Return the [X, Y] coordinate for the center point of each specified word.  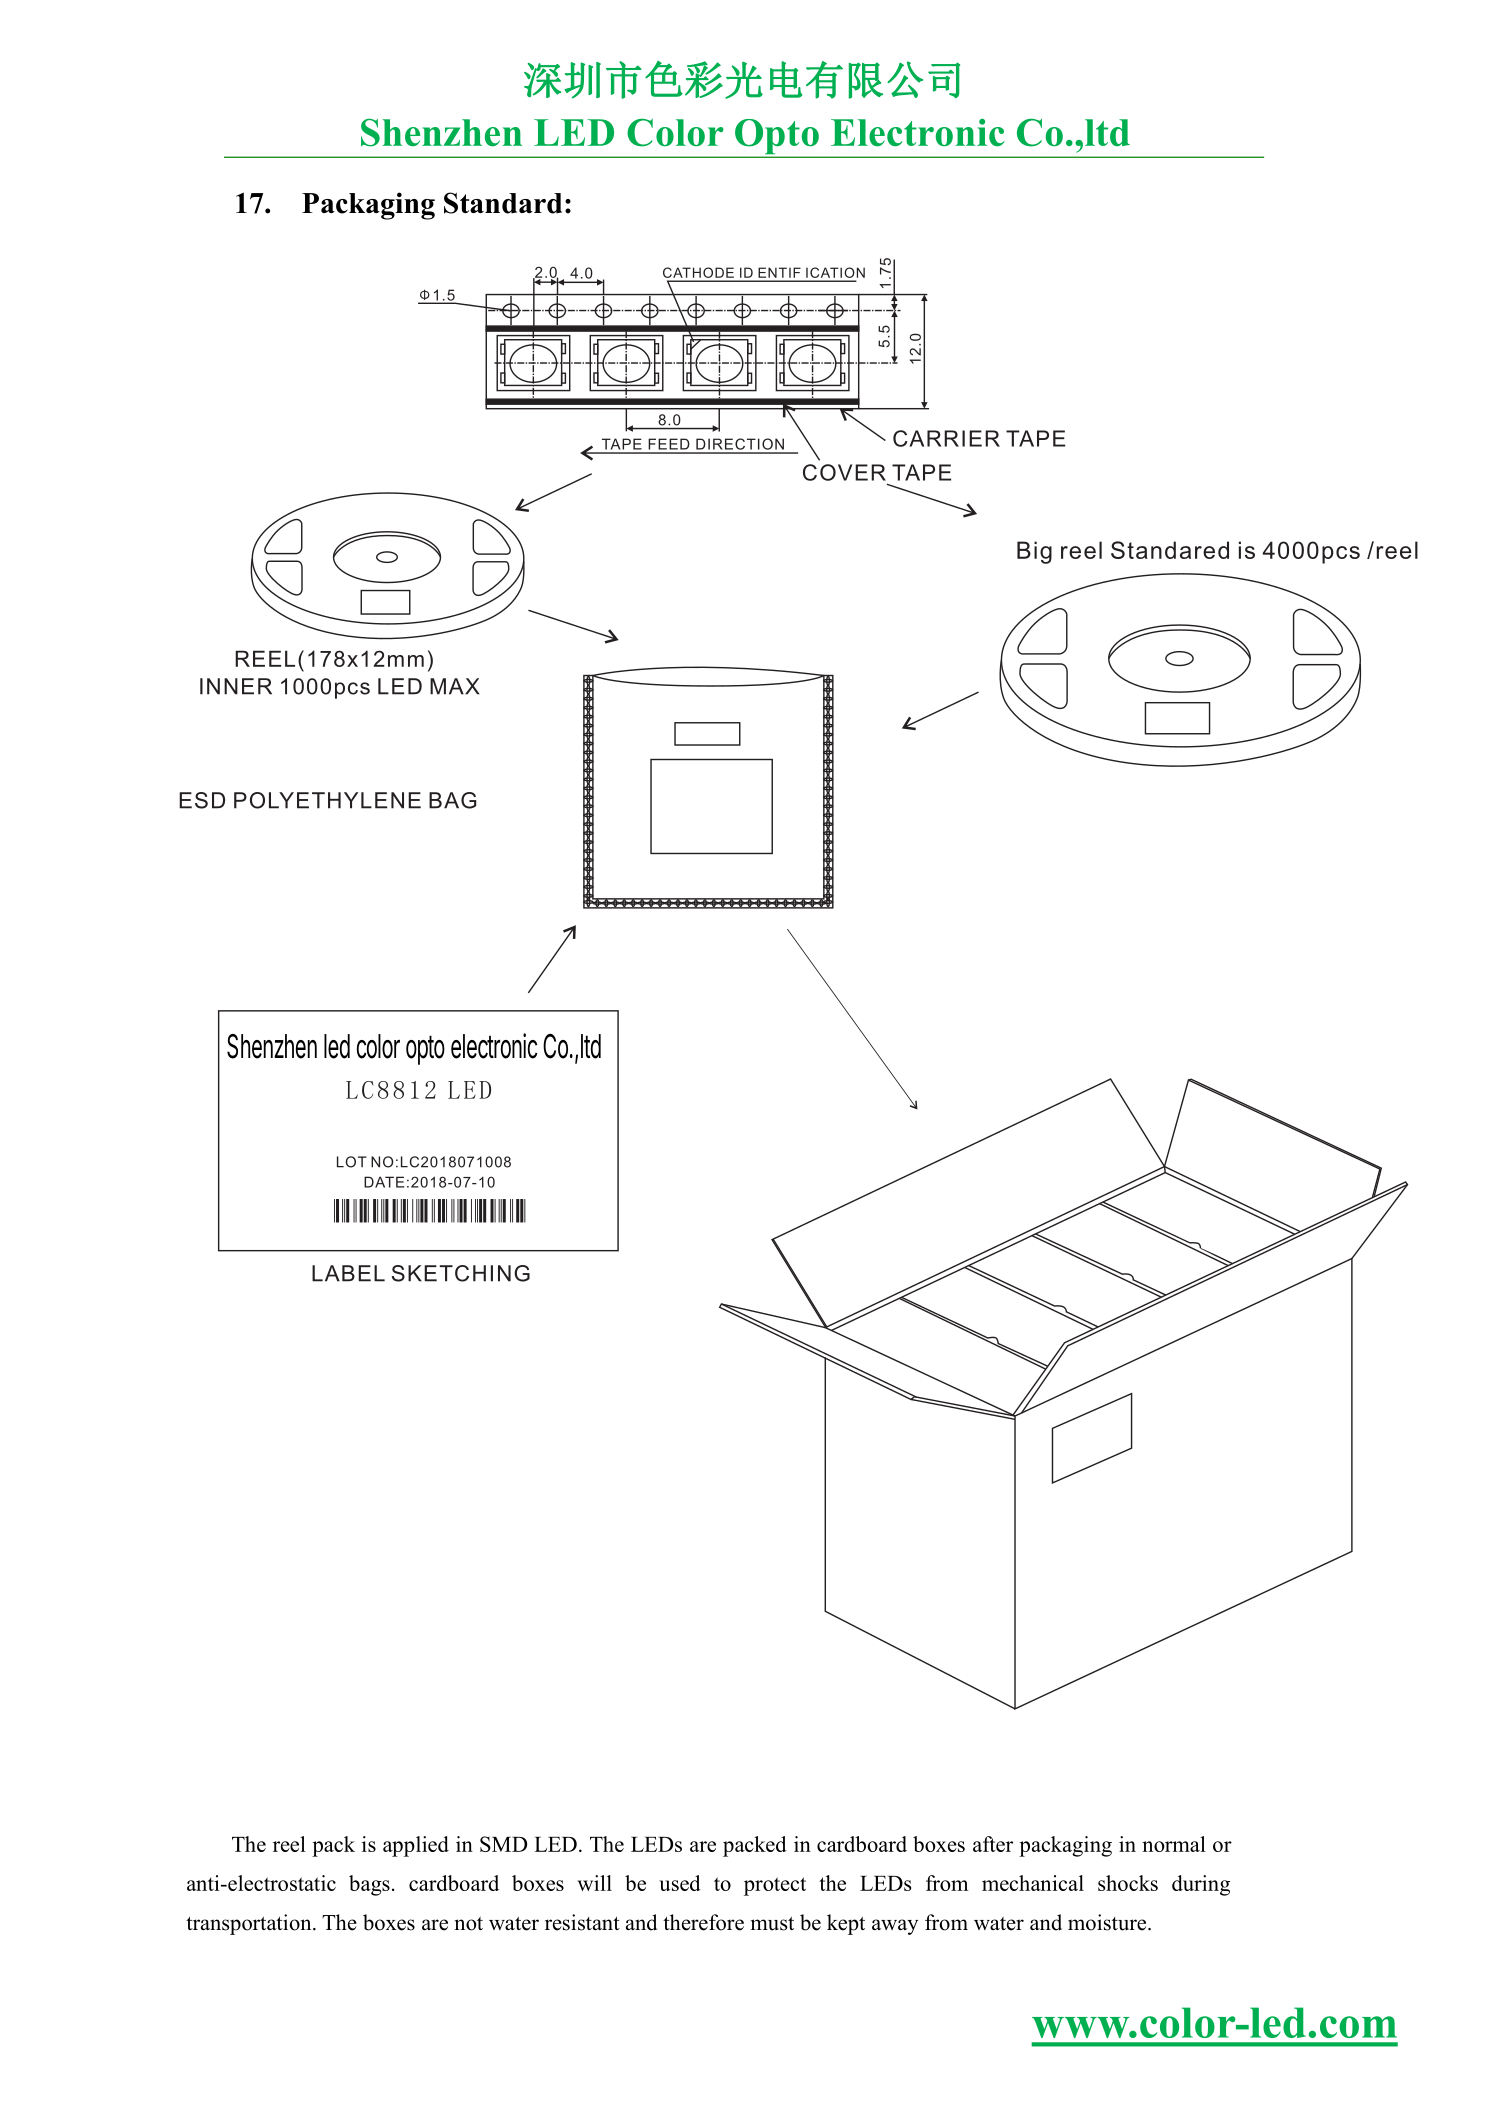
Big [1034, 552]
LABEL [348, 1273]
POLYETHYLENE [327, 800]
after [993, 1844]
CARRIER [946, 438]
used [680, 1883]
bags [369, 1885]
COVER [844, 472]
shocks [1128, 1883]
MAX [455, 686]
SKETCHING [461, 1273]
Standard [503, 203]
